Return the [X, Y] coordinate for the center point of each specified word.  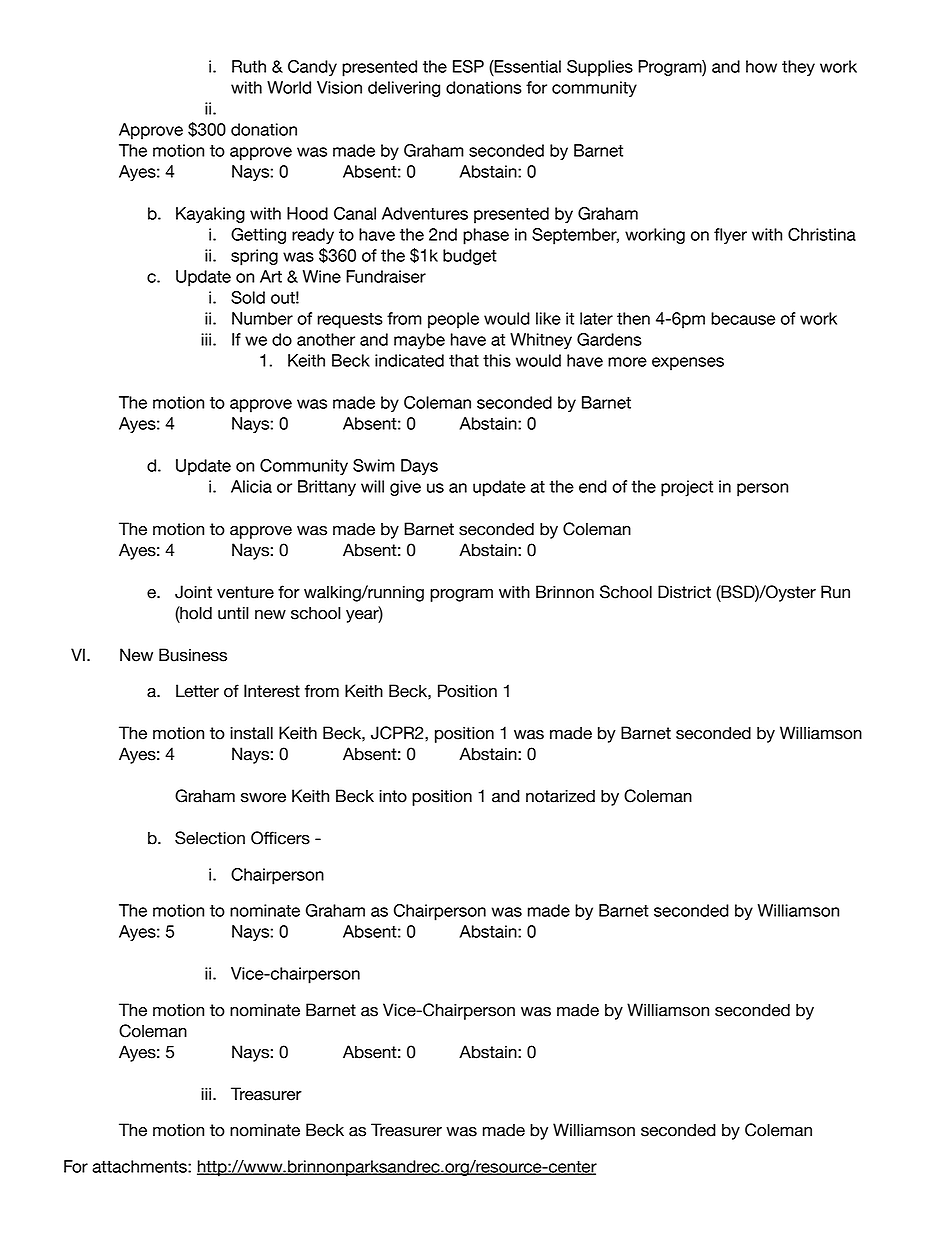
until [233, 613]
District [684, 592]
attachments [140, 1166]
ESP [468, 66]
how [761, 66]
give [405, 488]
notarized [560, 796]
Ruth [249, 66]
